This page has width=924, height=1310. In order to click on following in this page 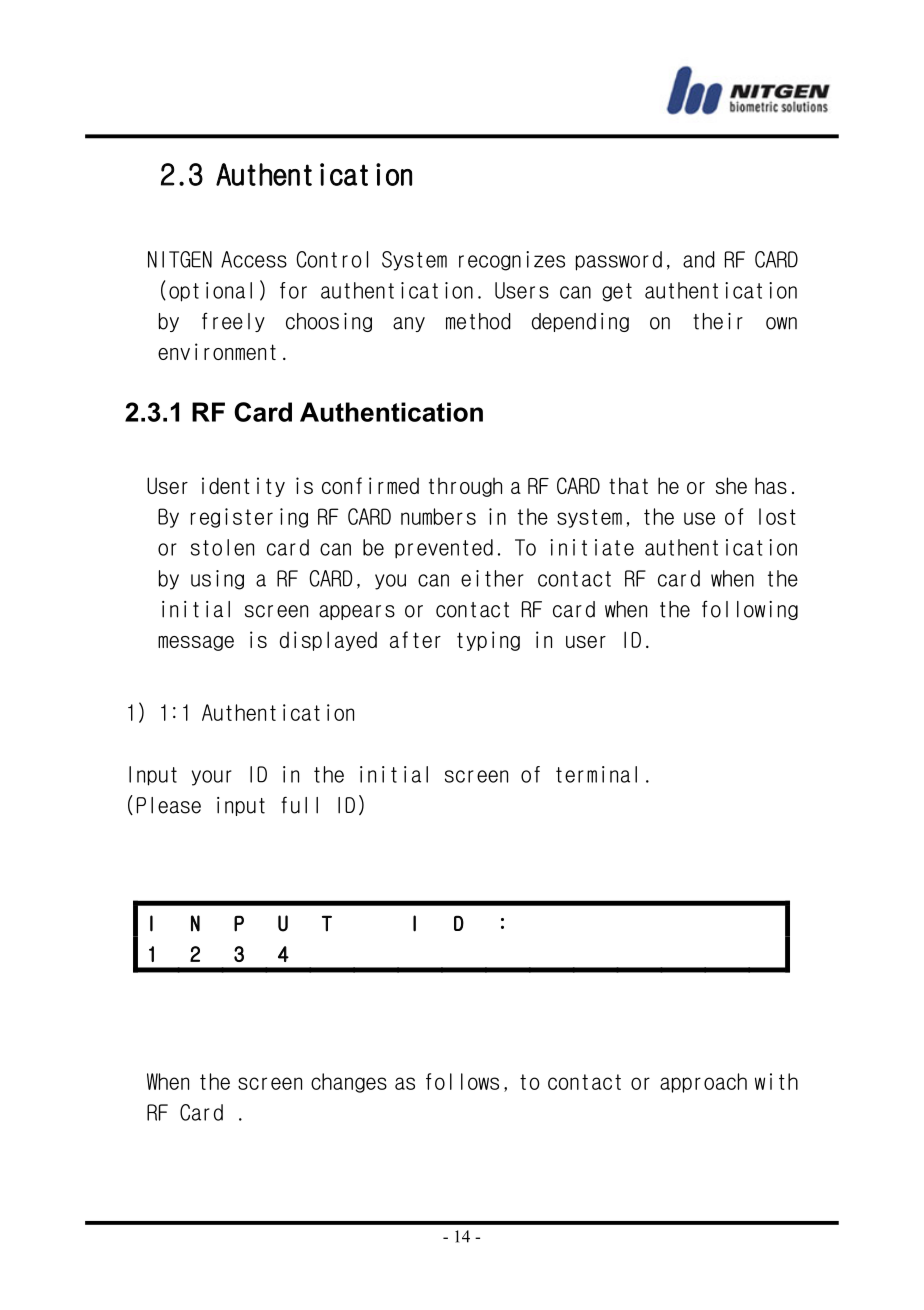, I will do `click(750, 610)`.
